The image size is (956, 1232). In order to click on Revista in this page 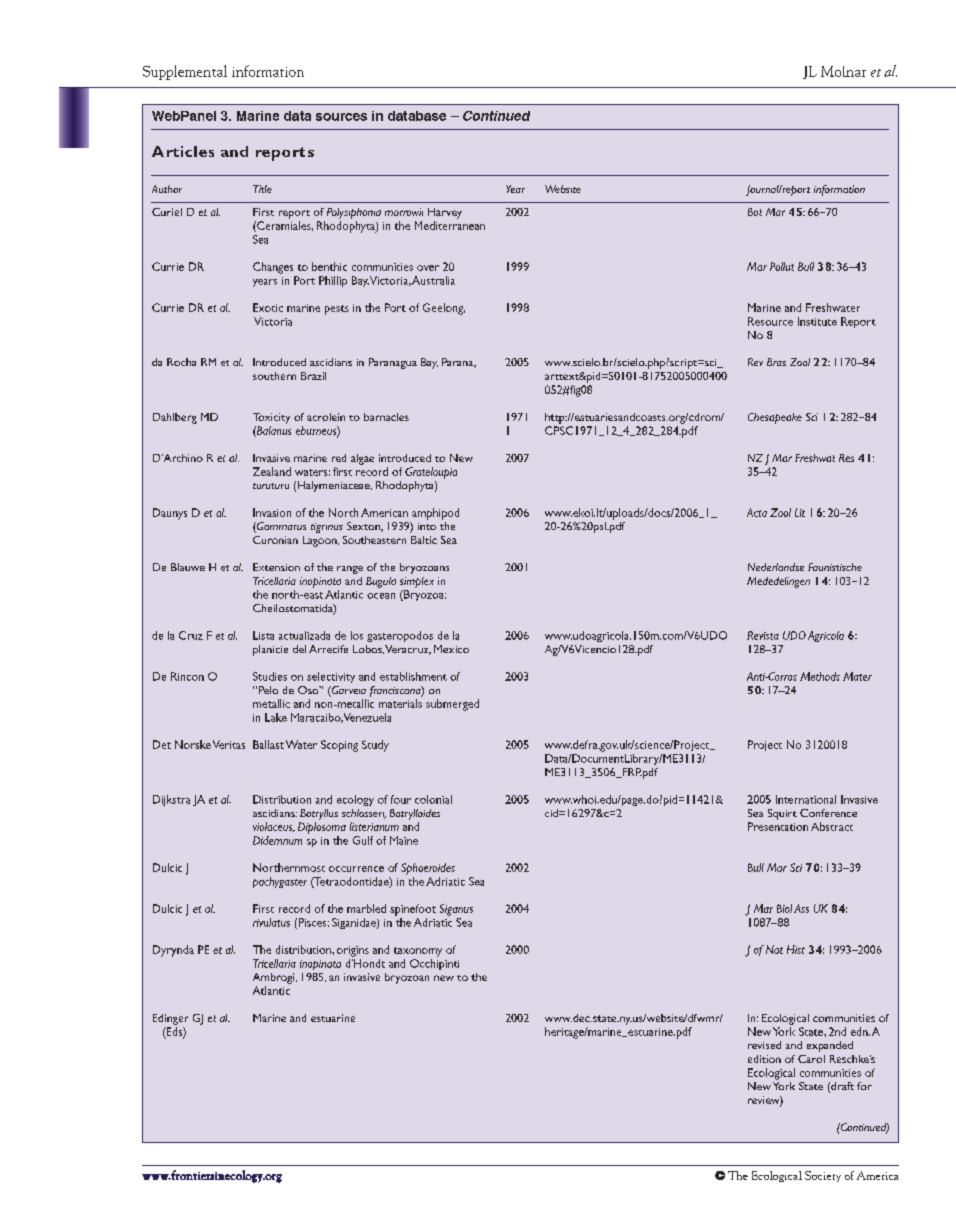, I will do `click(763, 635)`.
